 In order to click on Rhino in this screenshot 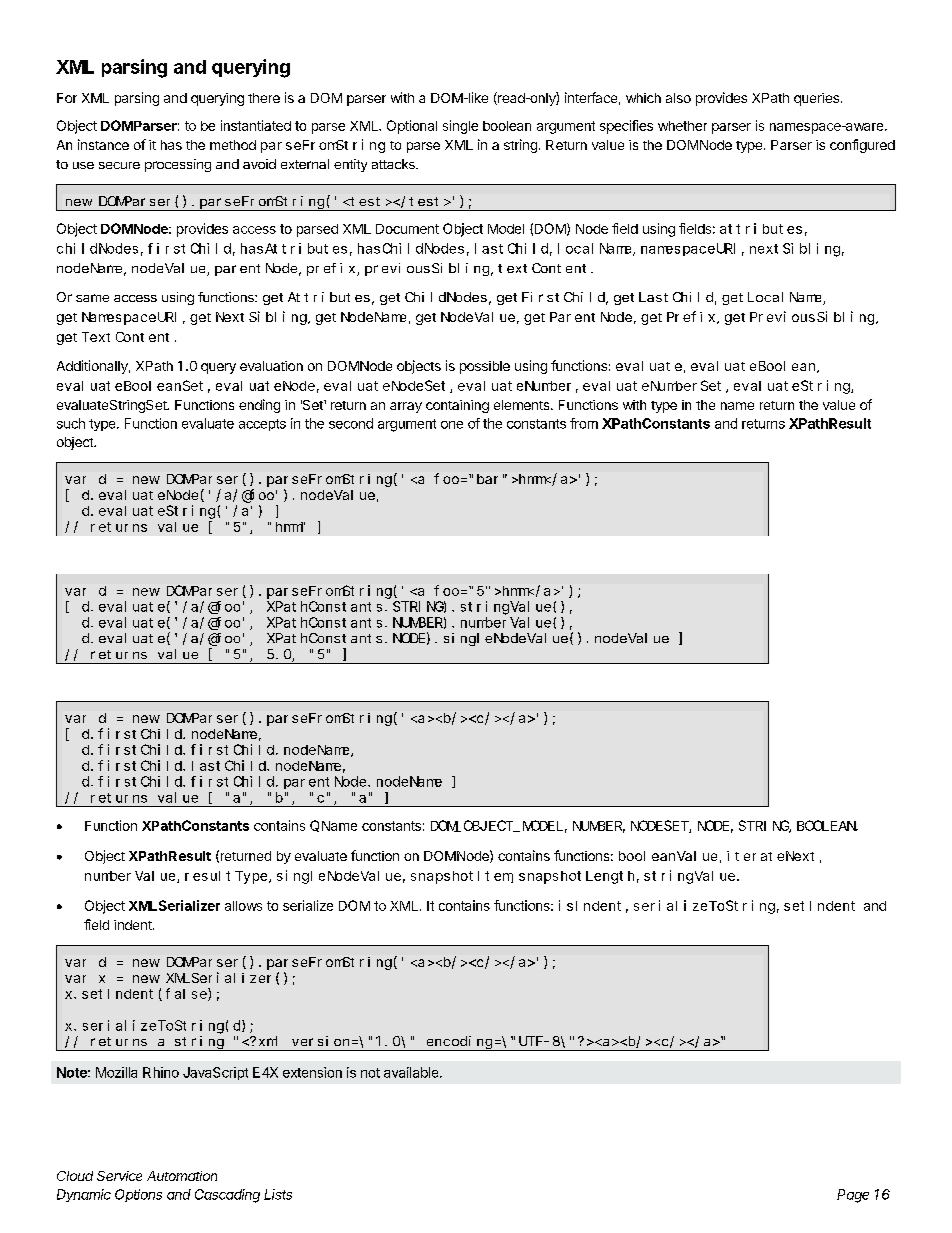, I will do `click(161, 1072)`.
